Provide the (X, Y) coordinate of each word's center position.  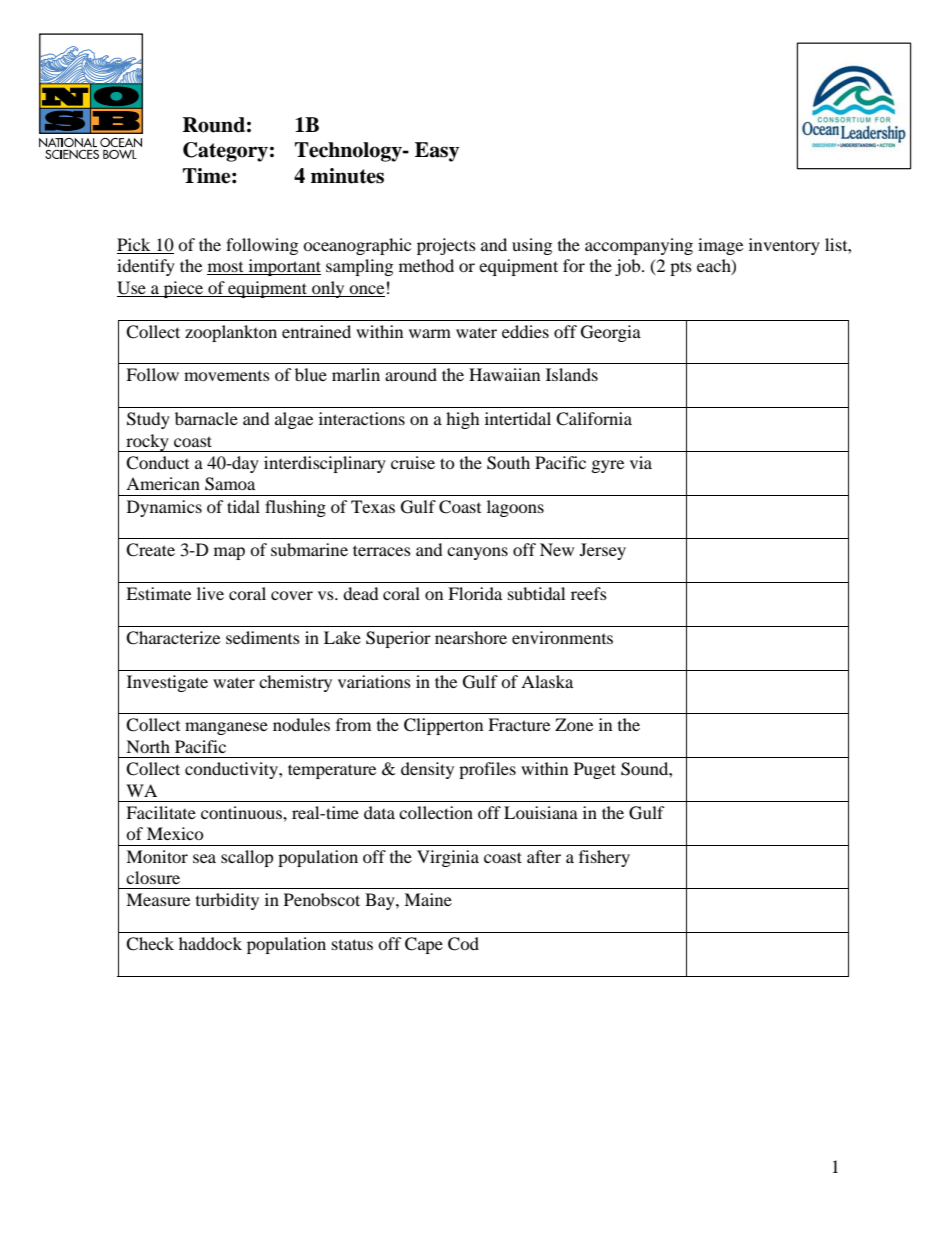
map (229, 553)
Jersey (603, 551)
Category (225, 152)
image (720, 246)
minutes (347, 176)
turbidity (227, 901)
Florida (475, 593)
